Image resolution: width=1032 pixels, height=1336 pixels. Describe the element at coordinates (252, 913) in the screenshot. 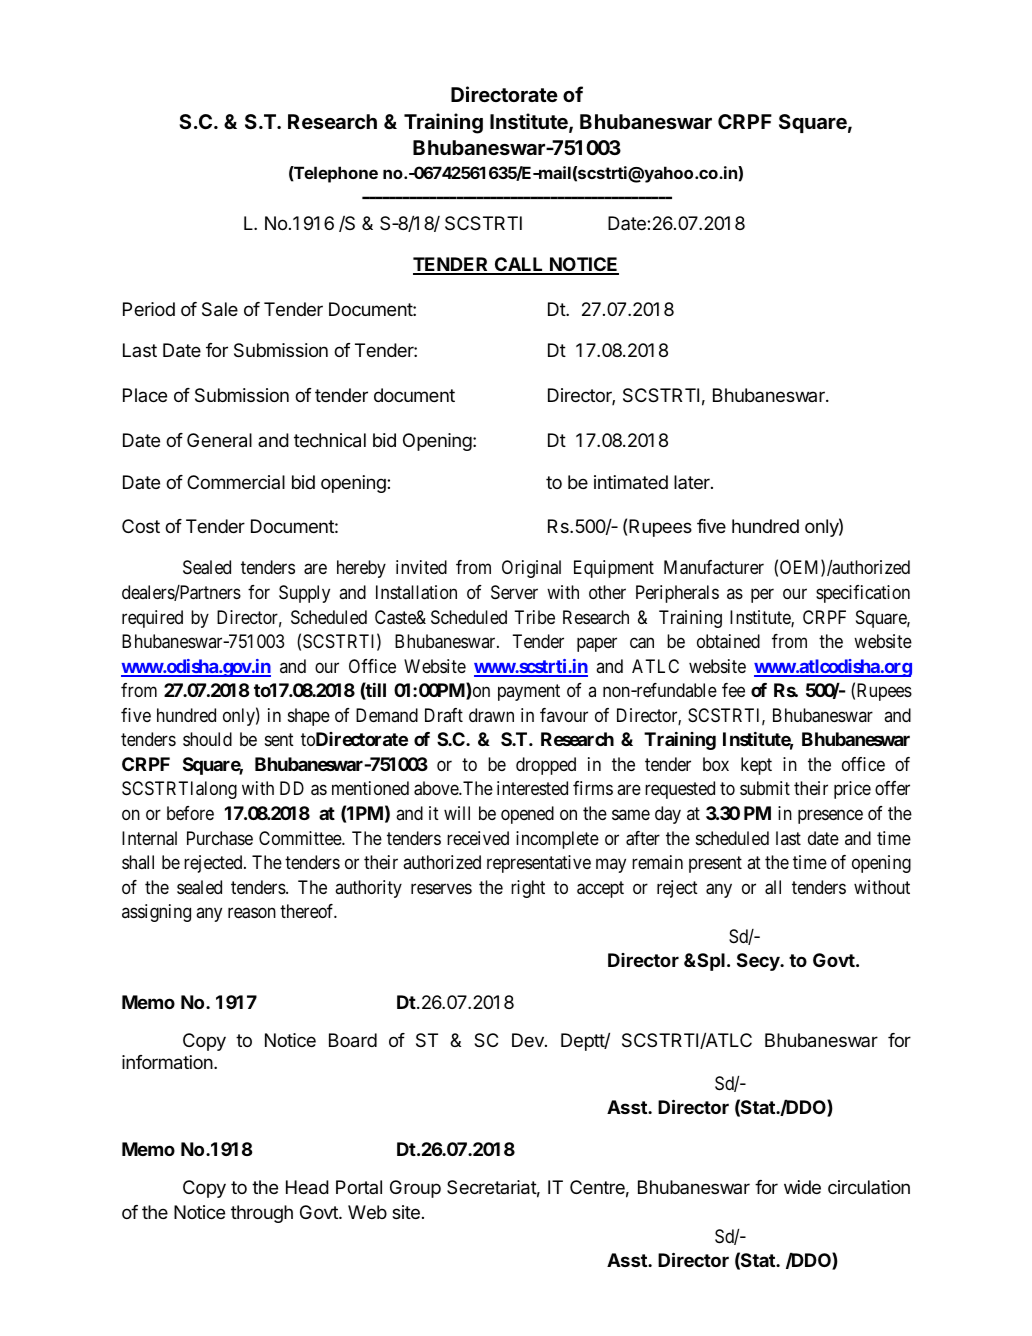

I see `reason` at that location.
